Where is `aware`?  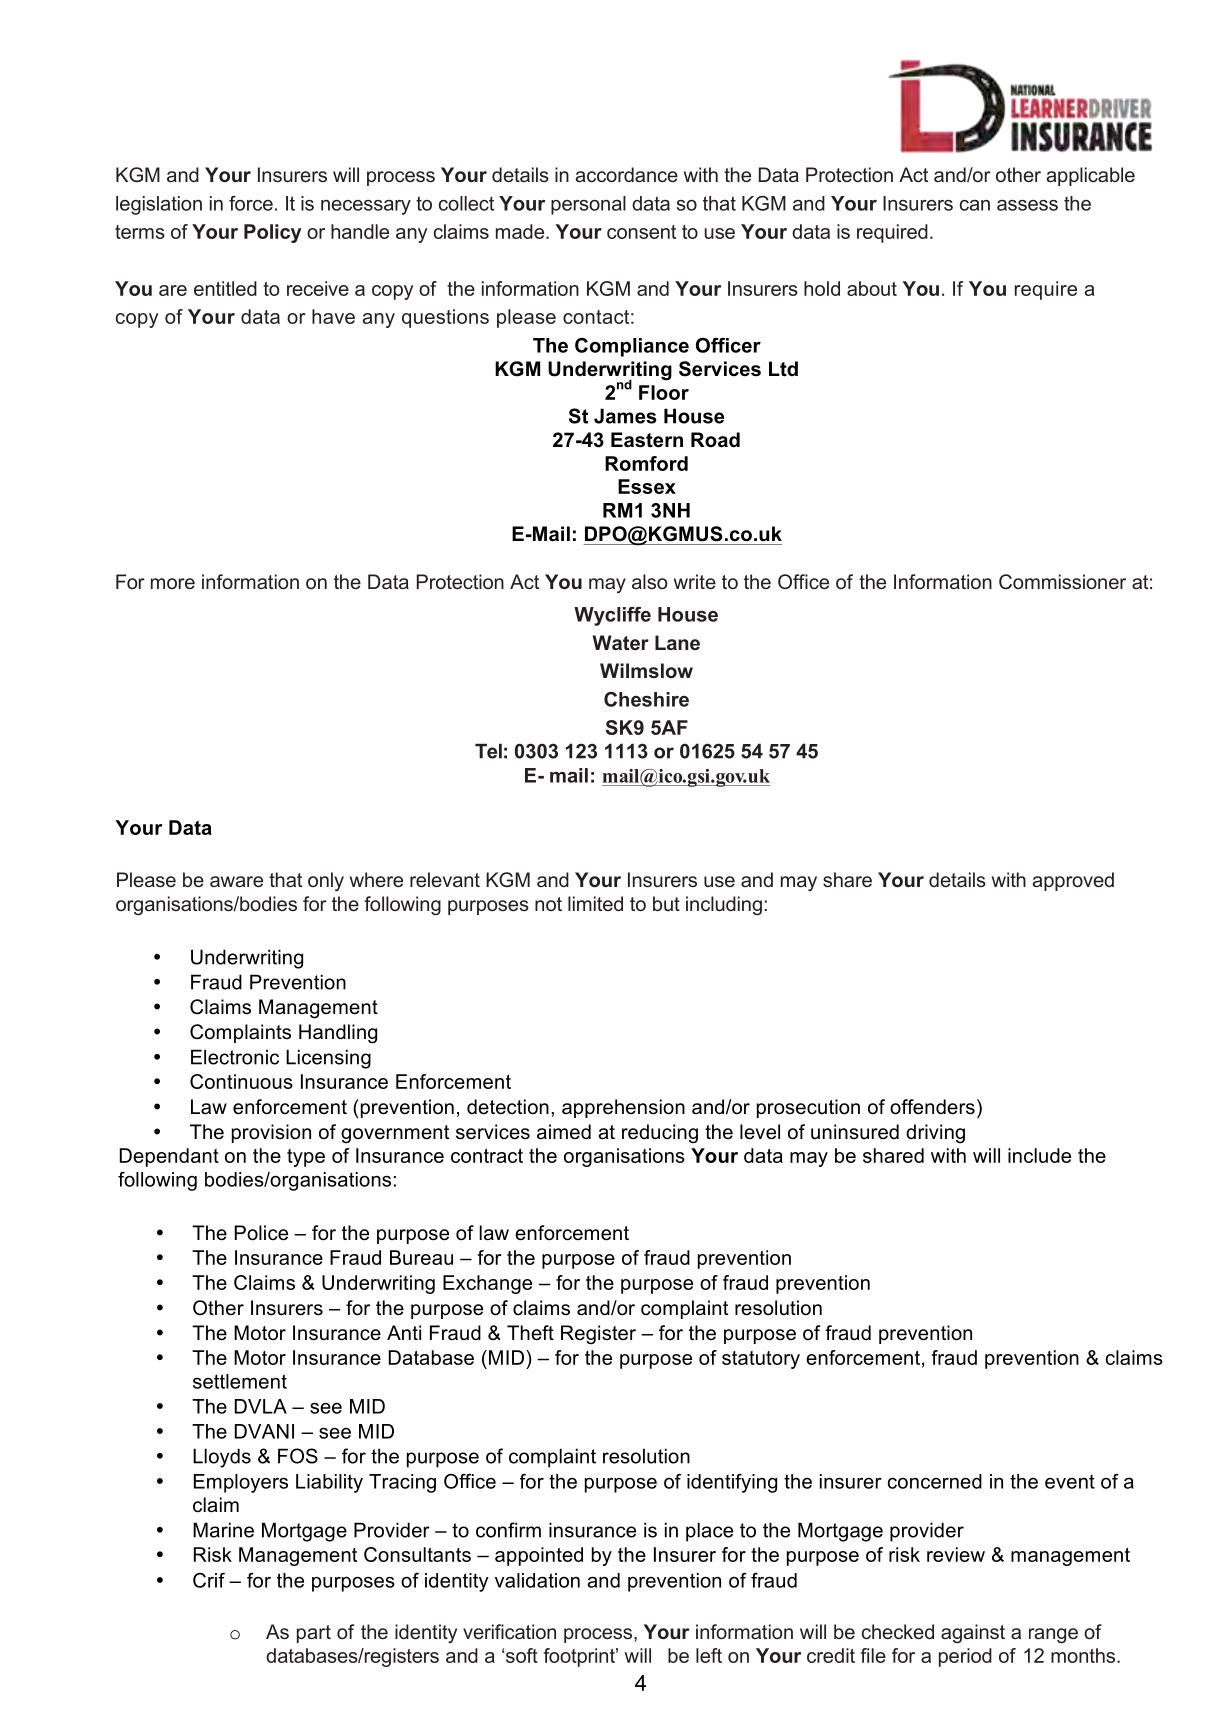 aware is located at coordinates (236, 881).
